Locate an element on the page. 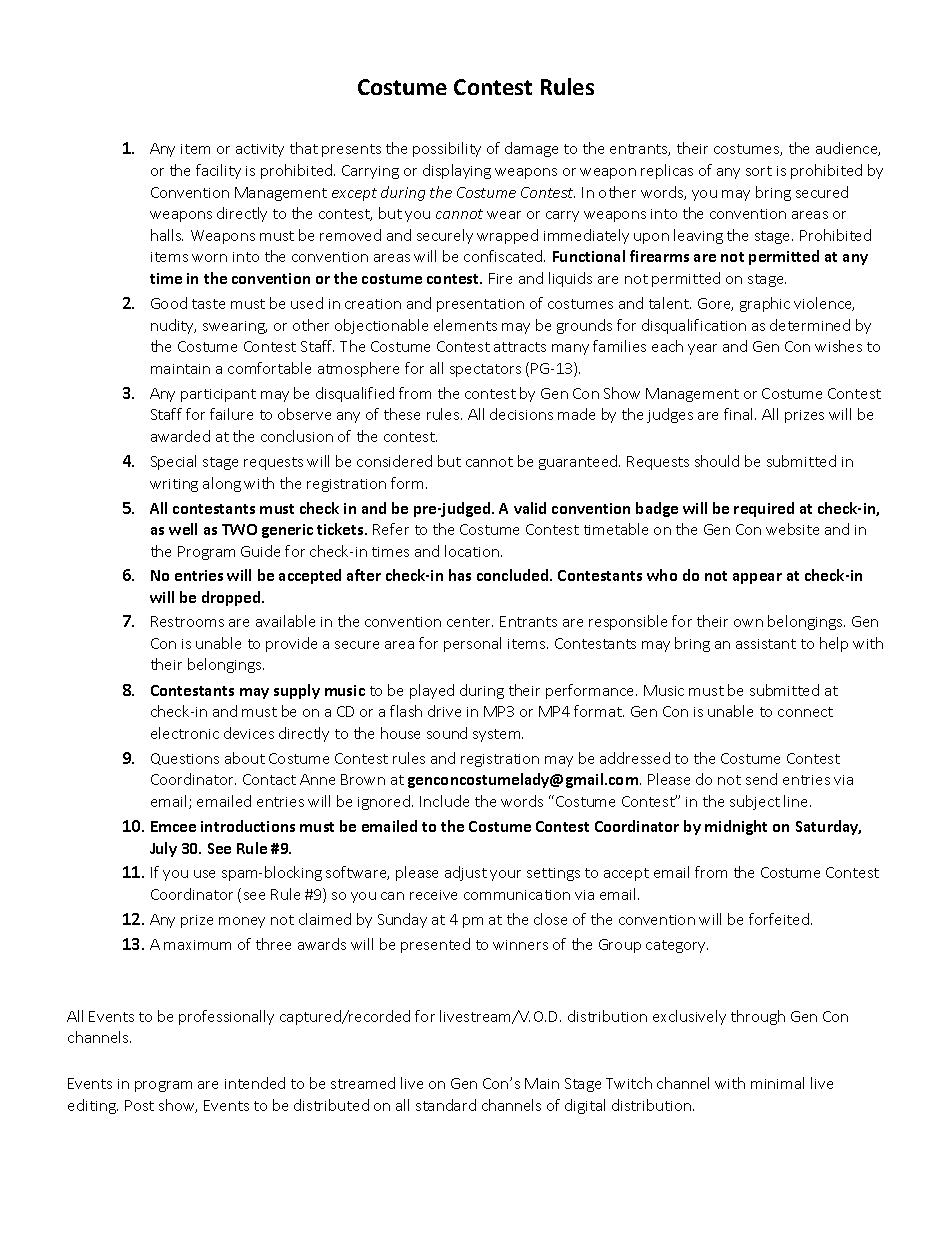  standard is located at coordinates (446, 1105).
